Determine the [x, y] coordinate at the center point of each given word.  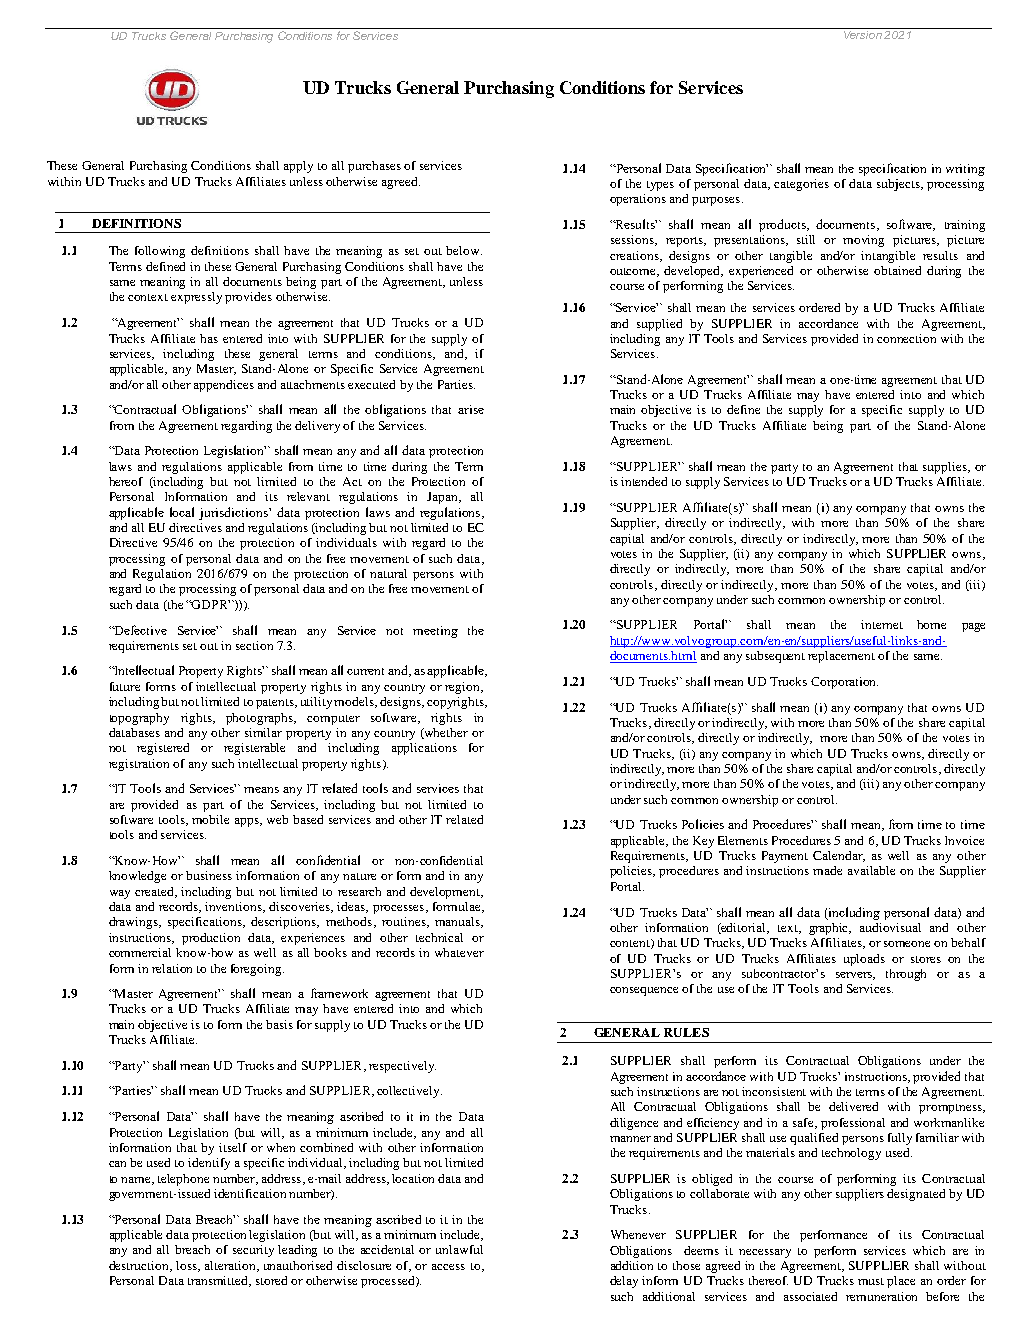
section [254, 645]
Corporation [844, 683]
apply [298, 167]
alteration [231, 1266]
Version [862, 33]
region [463, 688]
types [660, 186]
